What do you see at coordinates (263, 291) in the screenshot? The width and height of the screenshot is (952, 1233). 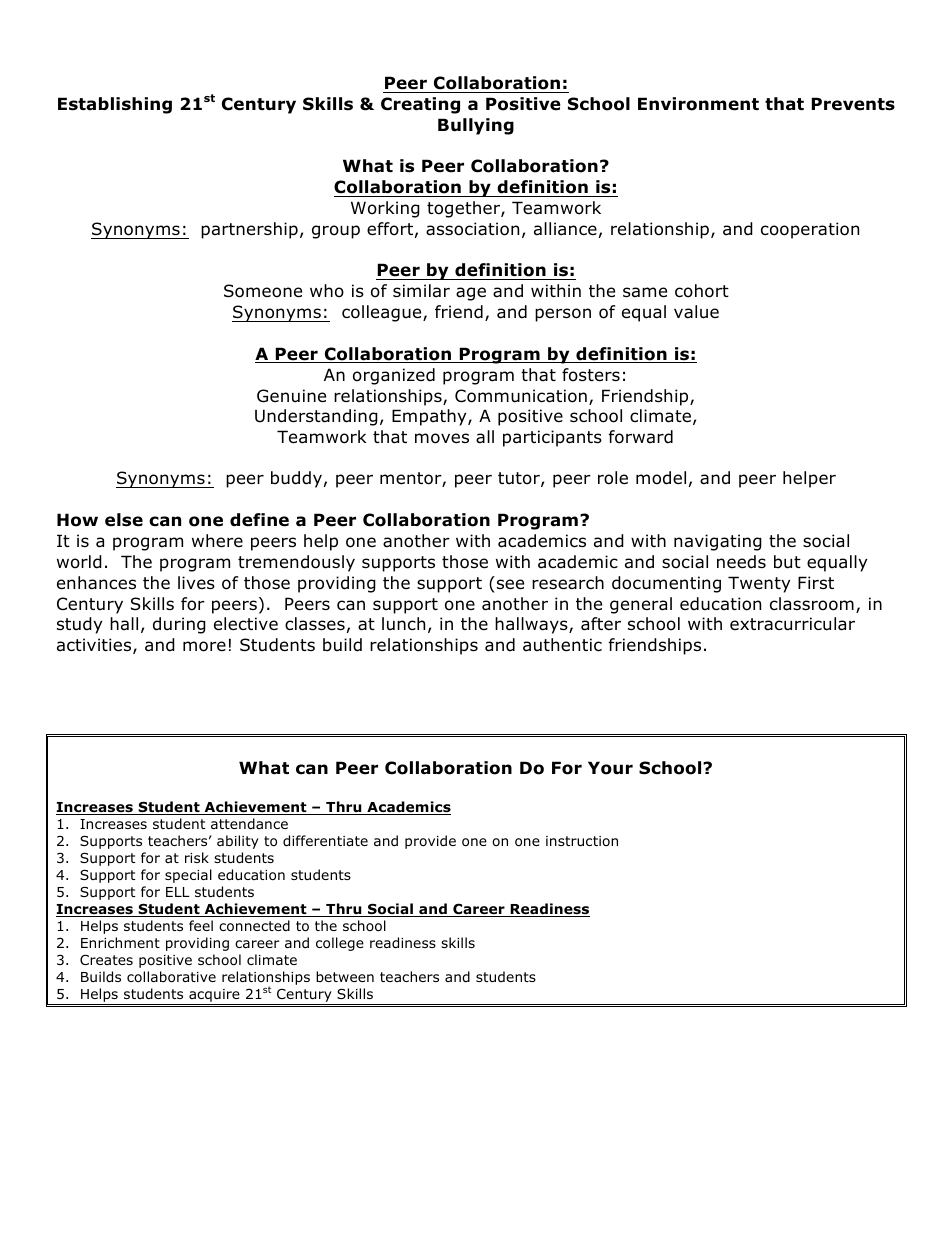 I see `Someone` at bounding box center [263, 291].
